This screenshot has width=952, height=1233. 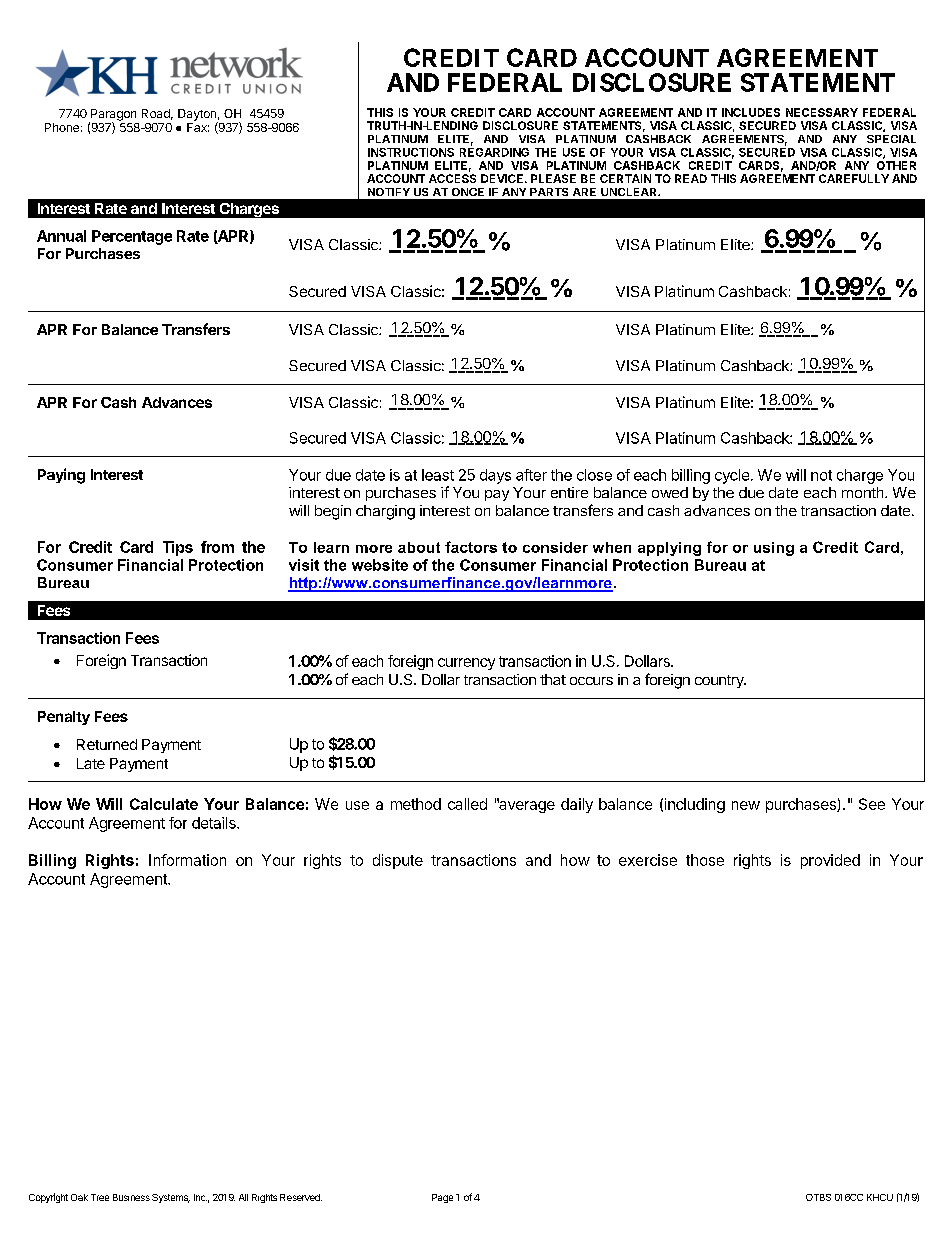 I want to click on REGARDING, so click(x=494, y=151).
